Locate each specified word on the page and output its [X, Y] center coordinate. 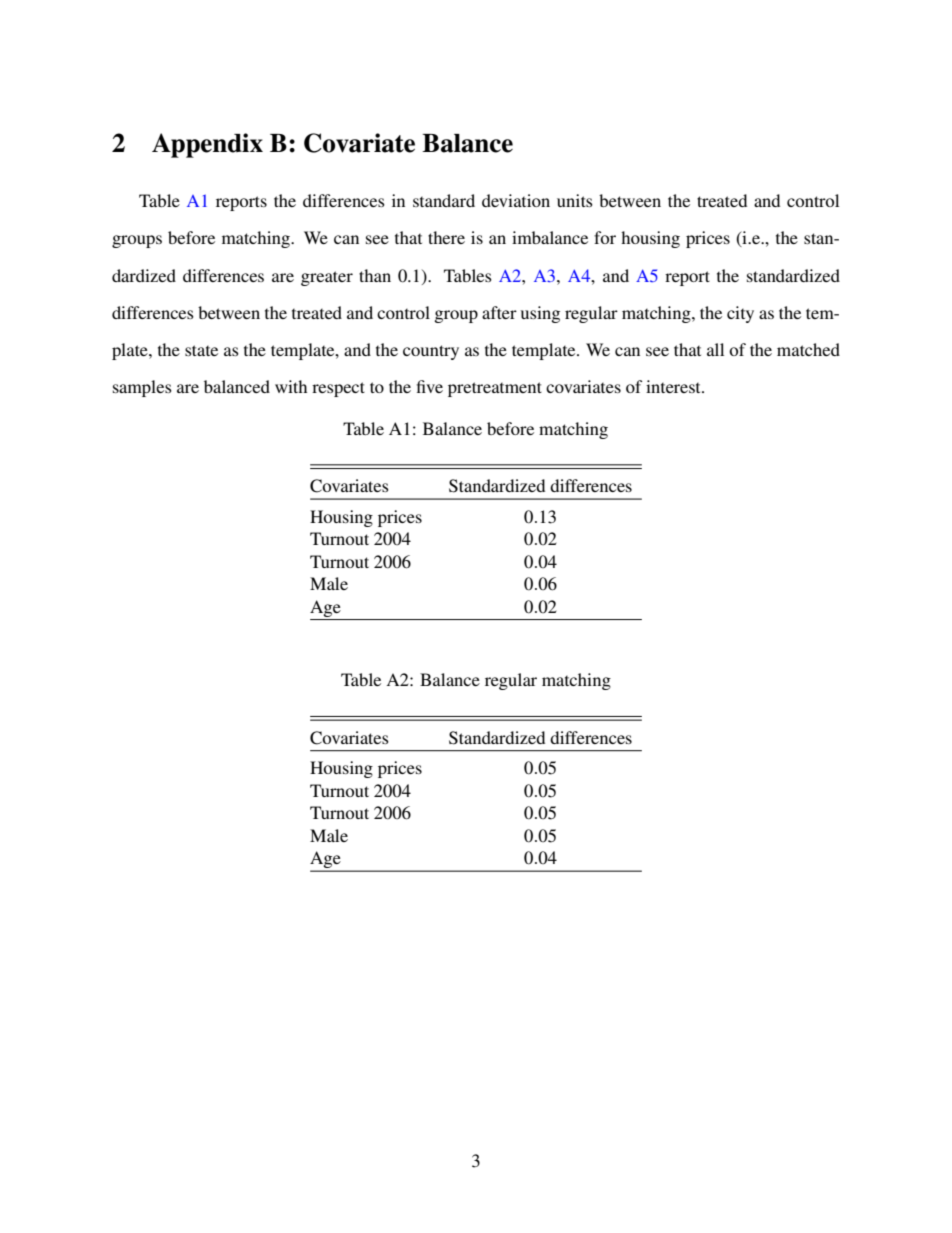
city [740, 314]
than [375, 275]
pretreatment [495, 389]
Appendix [207, 145]
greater [327, 278]
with [291, 386]
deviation [516, 200]
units [575, 200]
